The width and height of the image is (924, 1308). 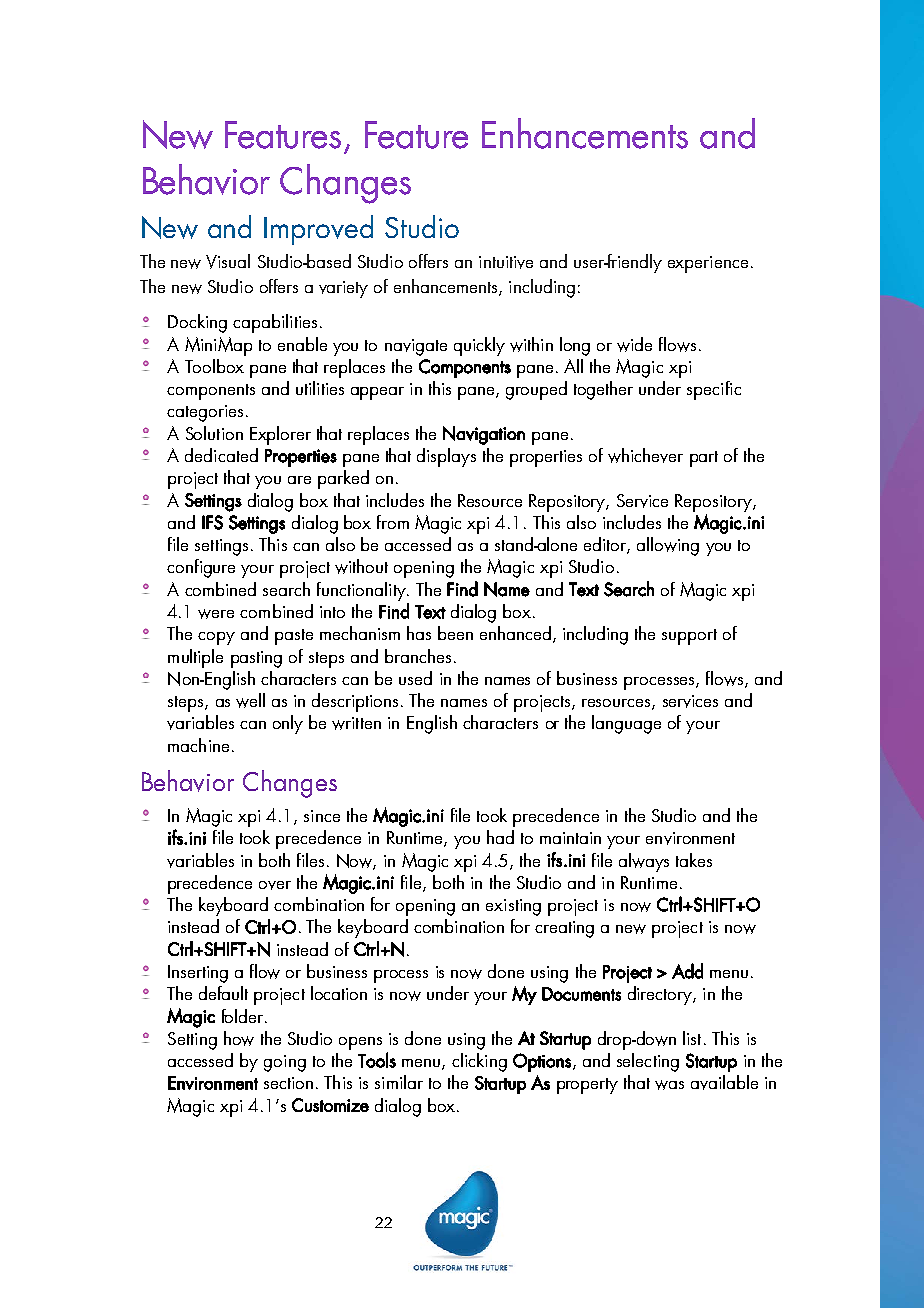 What do you see at coordinates (228, 261) in the image?
I see `Visual` at bounding box center [228, 261].
